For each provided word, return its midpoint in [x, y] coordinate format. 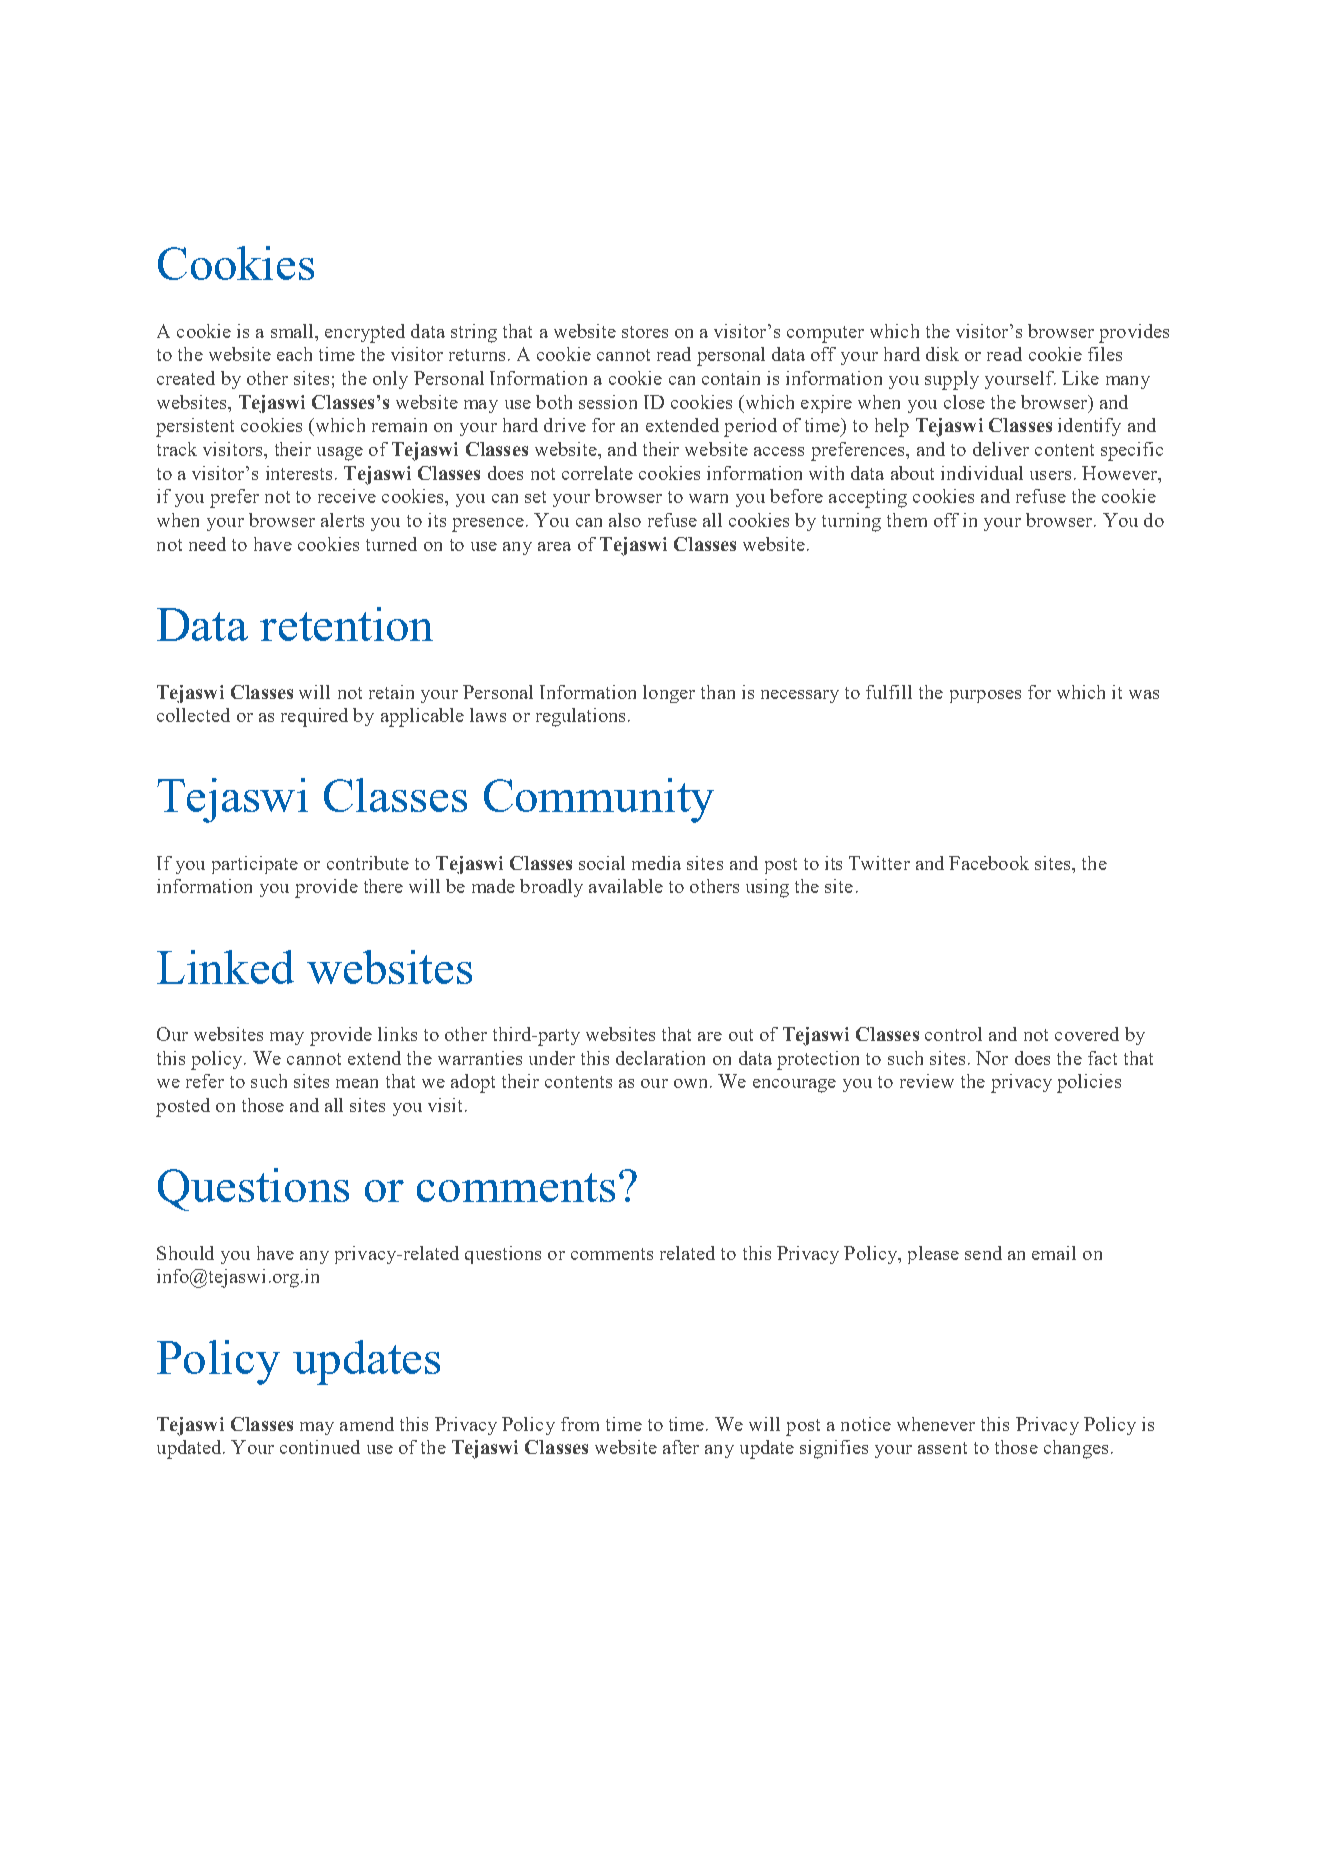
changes [1076, 1449]
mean [357, 1083]
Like [1080, 378]
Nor [992, 1058]
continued [320, 1447]
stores [645, 332]
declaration [660, 1058]
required [314, 717]
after [681, 1447]
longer [669, 694]
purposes [985, 696]
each [294, 354]
